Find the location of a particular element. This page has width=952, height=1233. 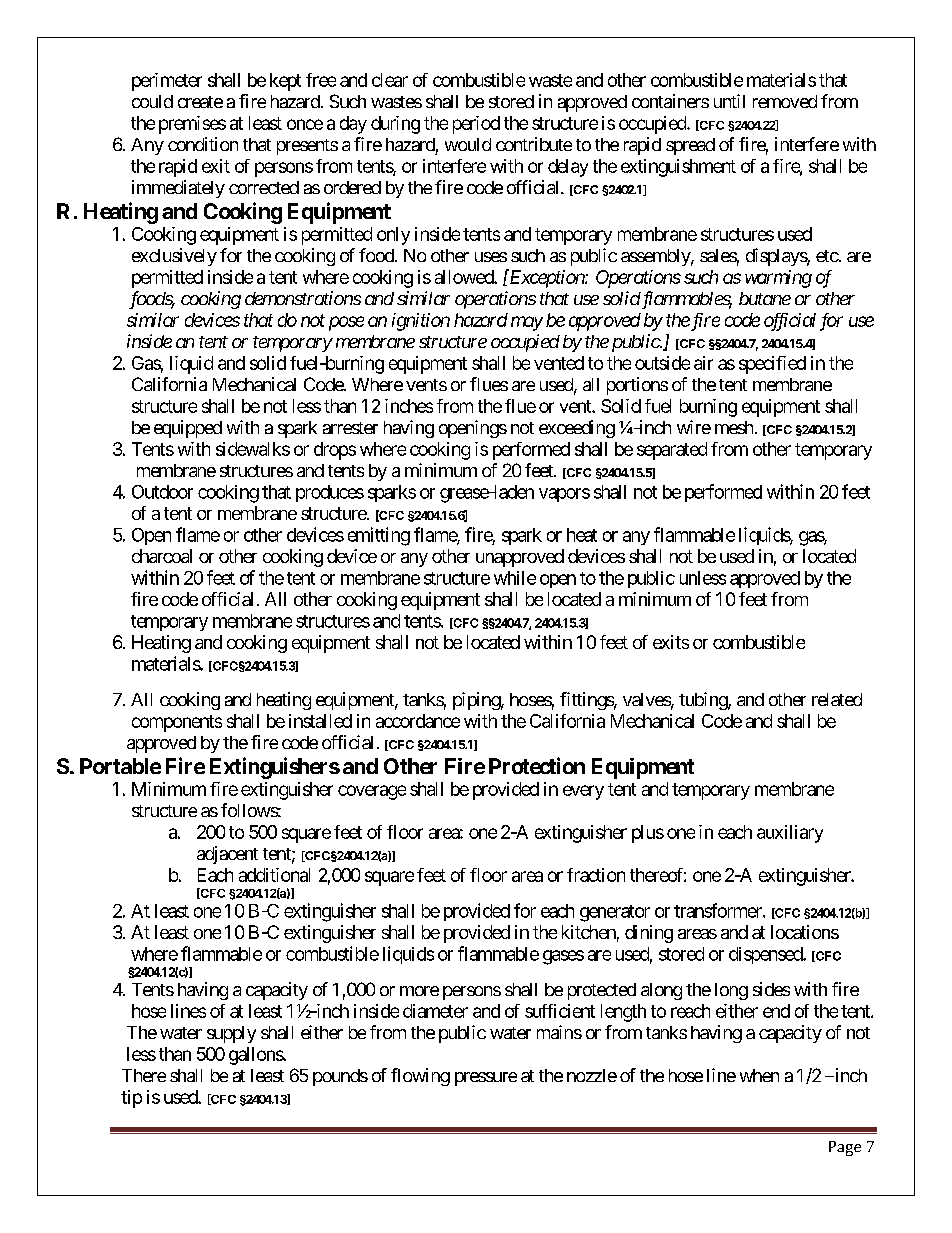

tubing is located at coordinates (704, 701).
